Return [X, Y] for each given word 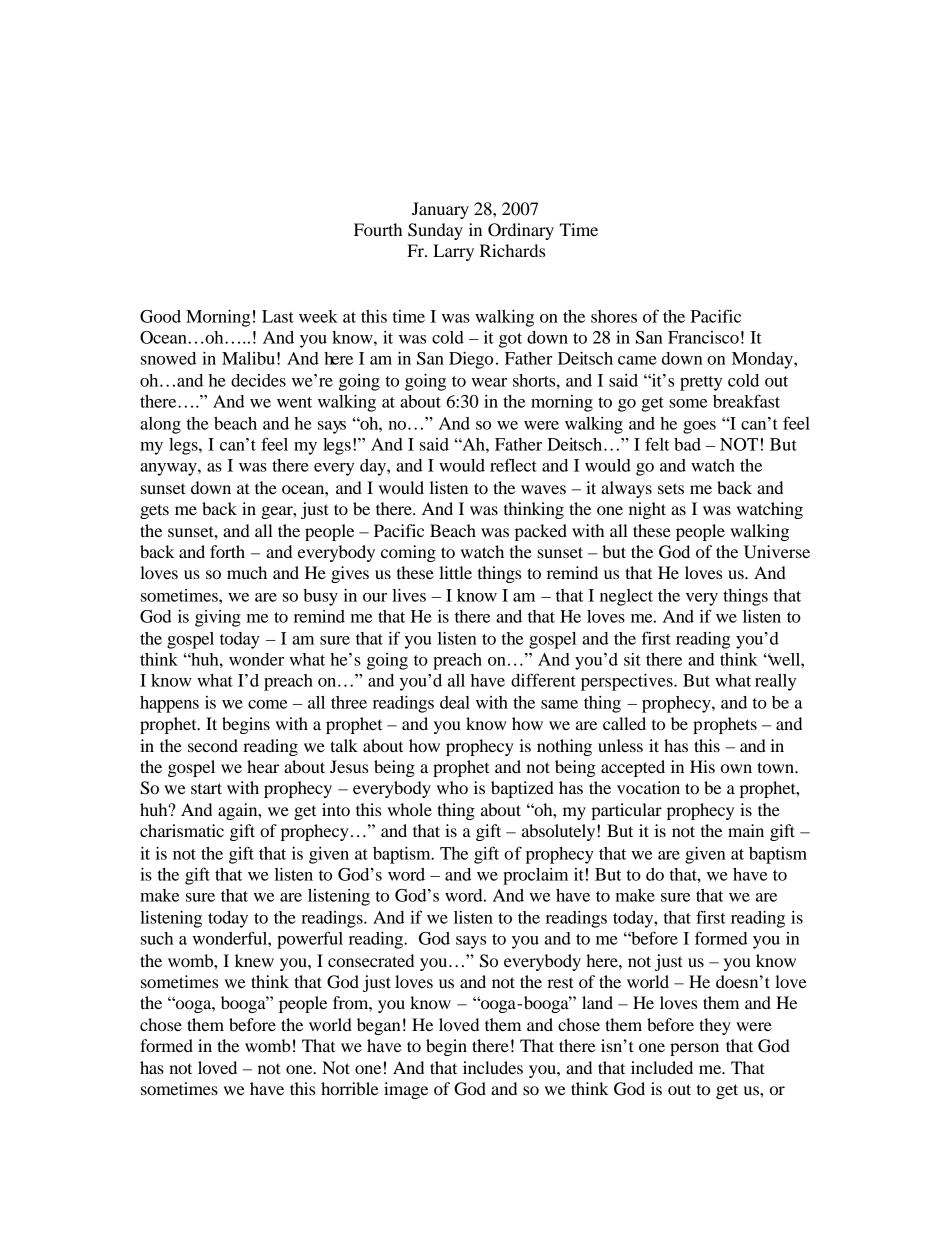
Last [278, 316]
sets [671, 488]
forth [227, 551]
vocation [648, 787]
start [206, 788]
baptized [522, 789]
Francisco [703, 337]
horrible [350, 1088]
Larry [453, 252]
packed [541, 532]
